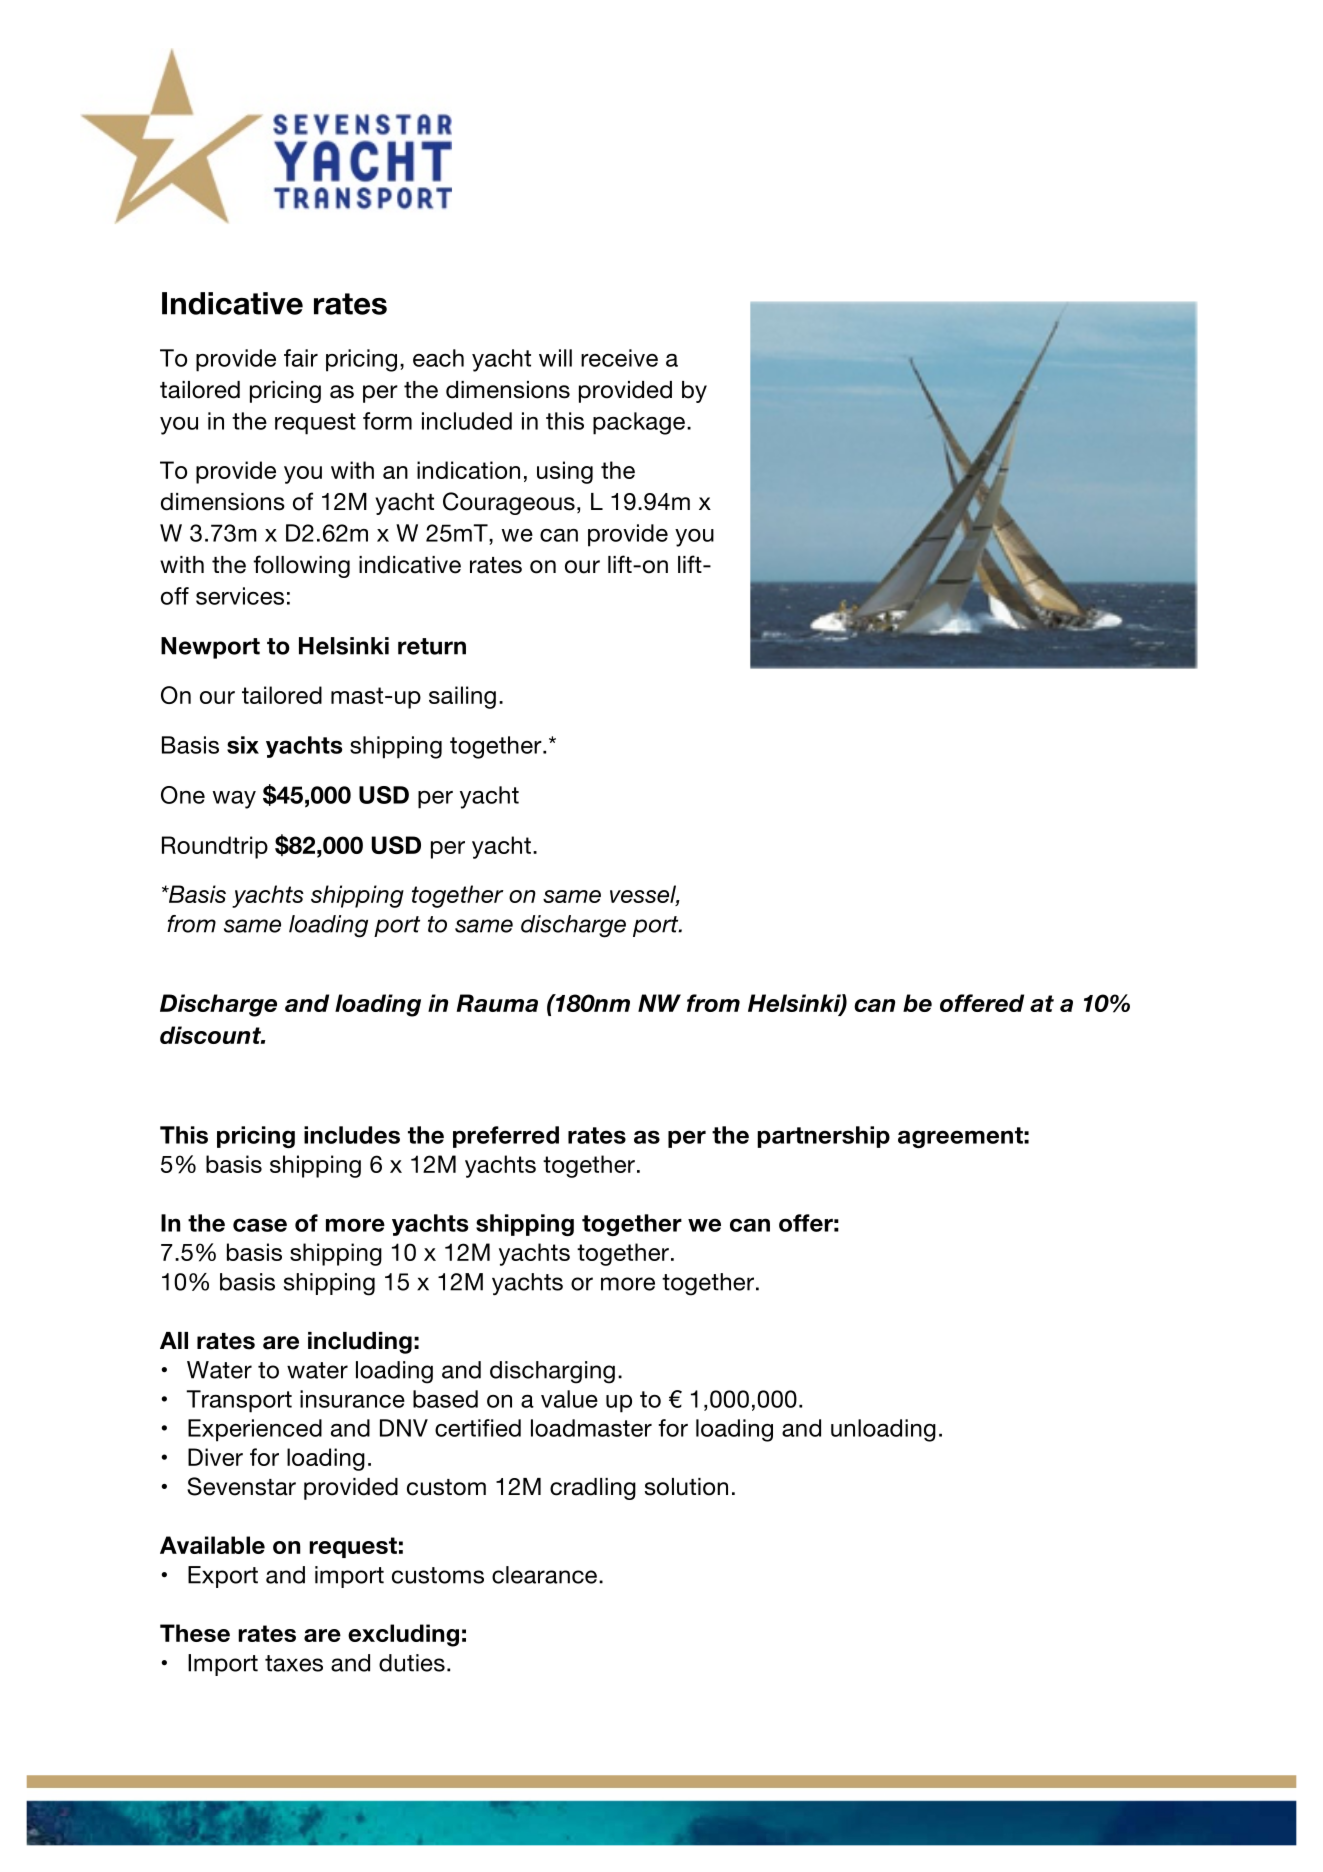  Describe the element at coordinates (823, 1137) in the screenshot. I see `partnership` at that location.
